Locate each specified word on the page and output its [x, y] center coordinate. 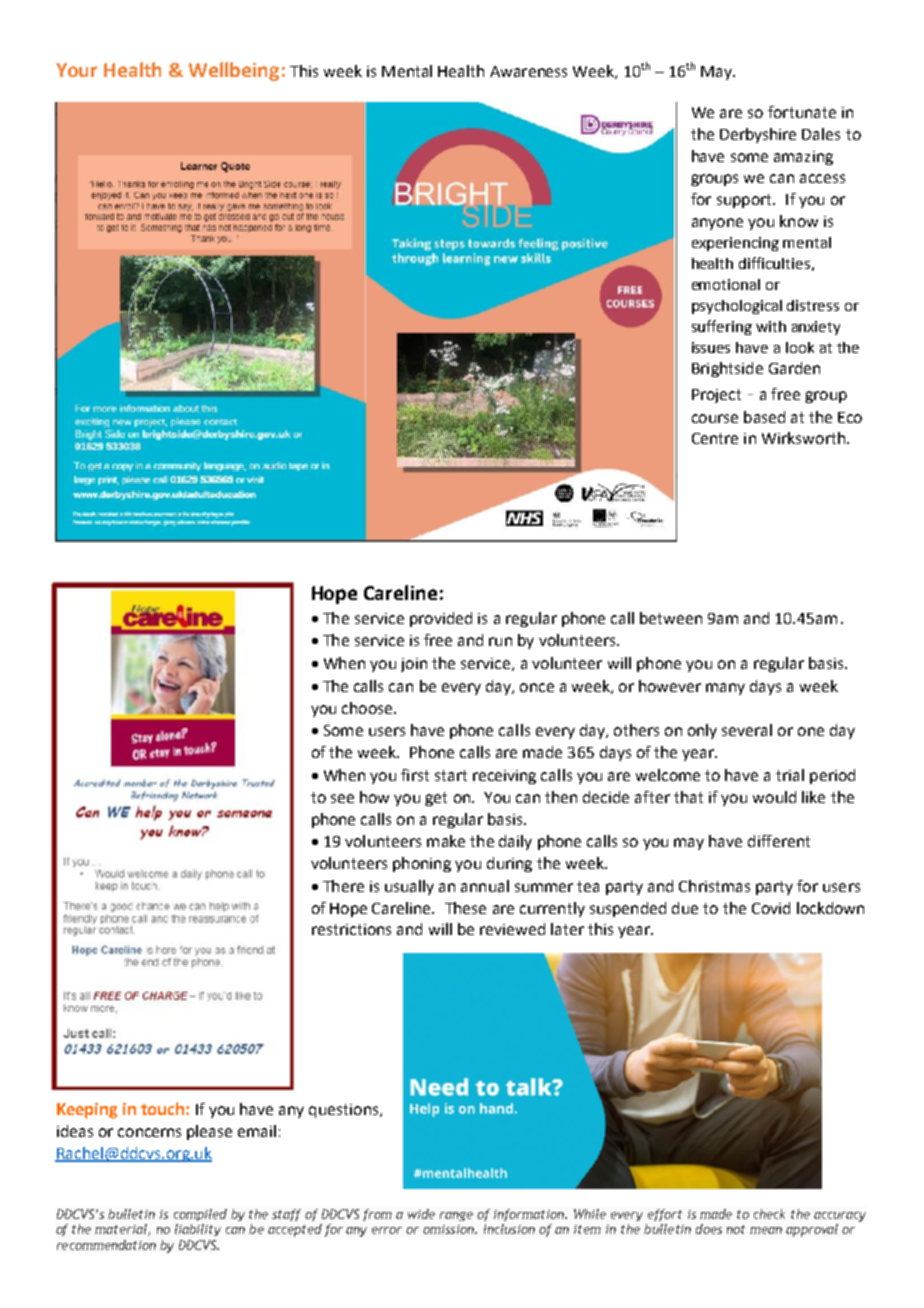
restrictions [351, 929]
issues [711, 347]
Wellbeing [234, 71]
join [414, 665]
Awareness [528, 71]
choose [368, 708]
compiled [200, 1215]
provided [441, 619]
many [725, 689]
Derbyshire [758, 135]
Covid [771, 908]
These [465, 908]
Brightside [727, 369]
